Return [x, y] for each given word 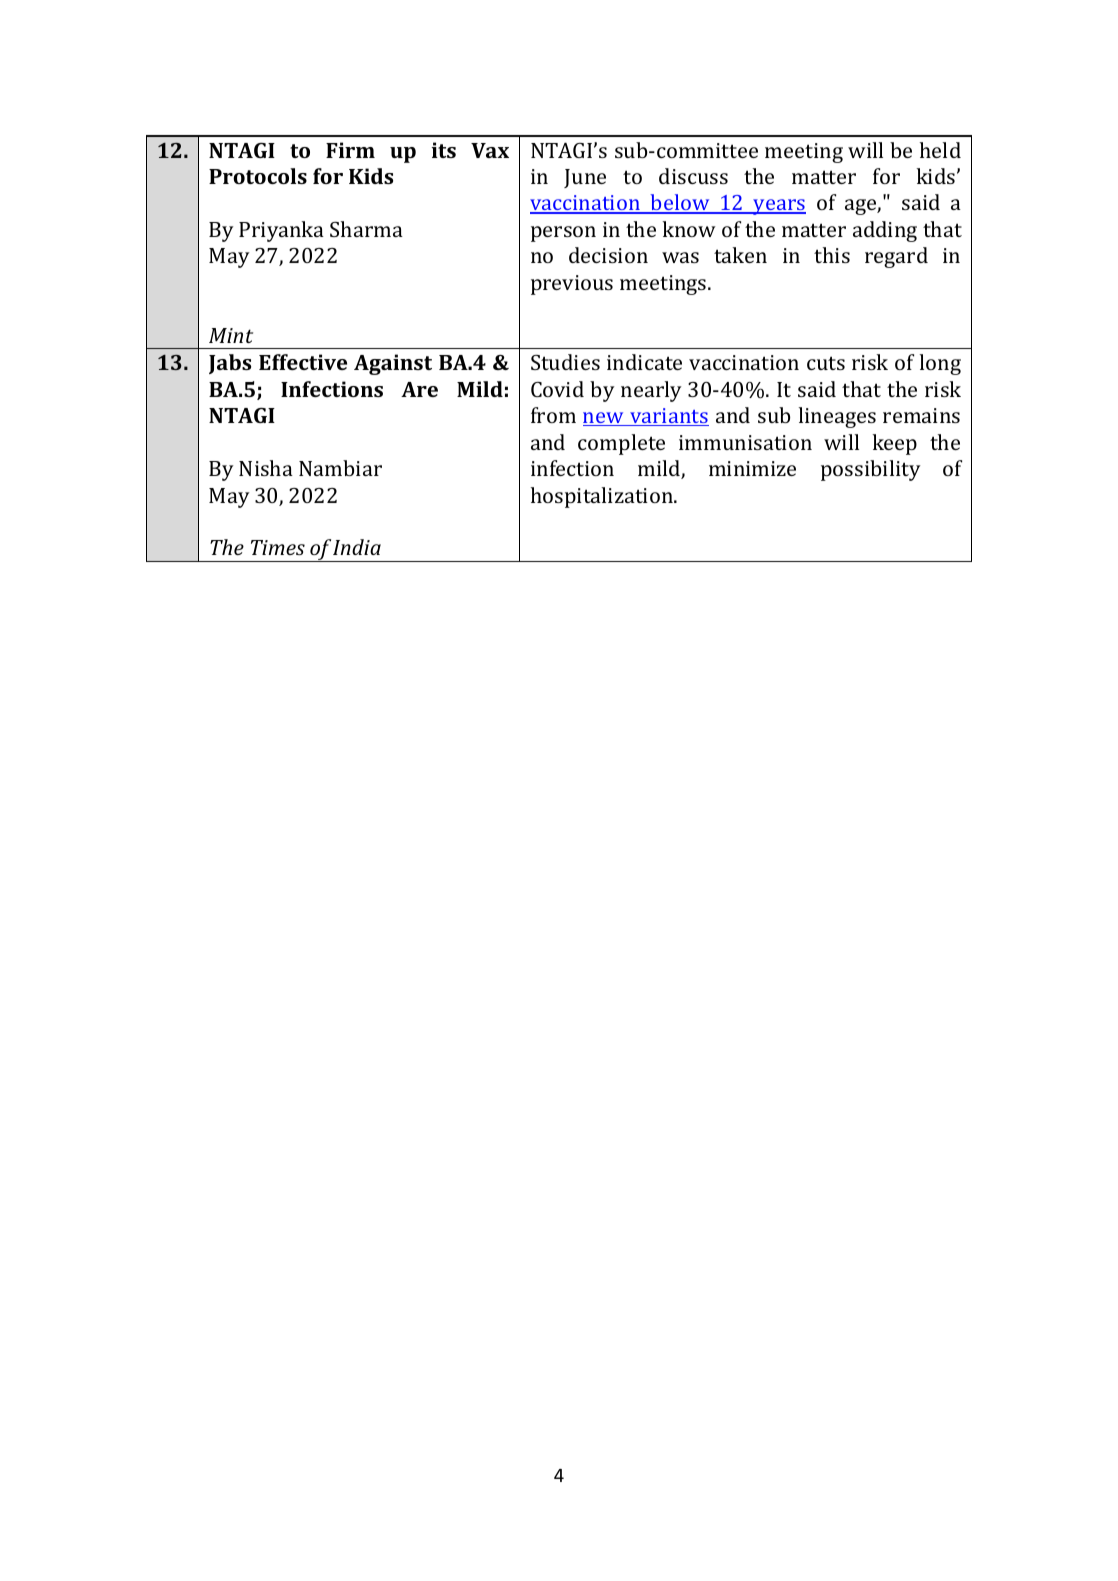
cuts [826, 363]
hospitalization [603, 497]
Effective [303, 362]
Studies [565, 362]
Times [278, 547]
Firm [350, 150]
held [940, 150]
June [585, 178]
